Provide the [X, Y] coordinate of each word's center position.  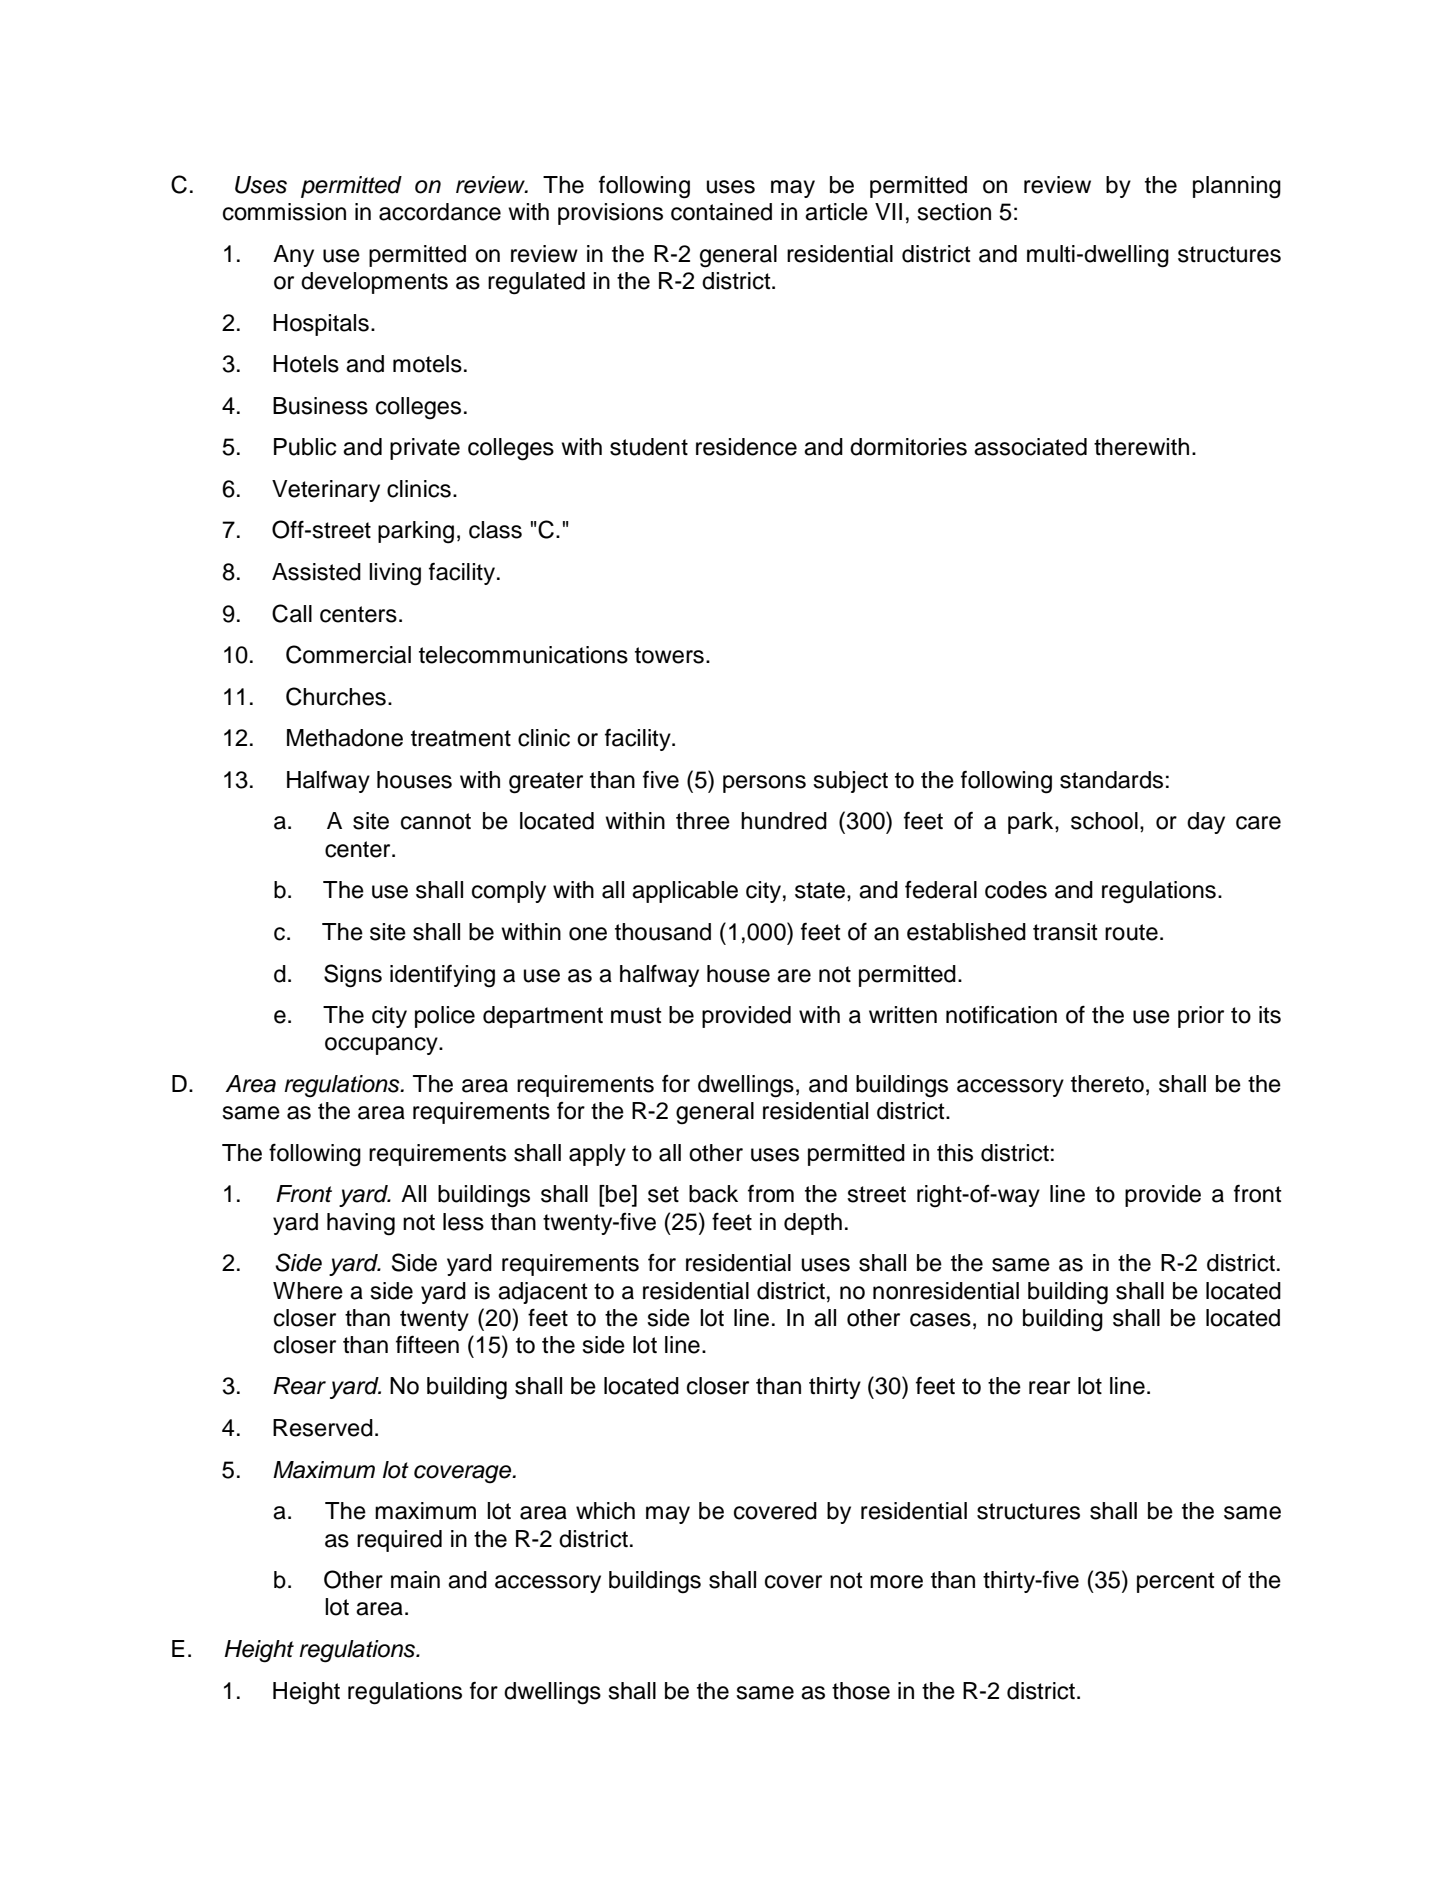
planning [1237, 187]
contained [721, 212]
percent [1176, 1582]
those [861, 1691]
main [415, 1580]
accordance [440, 212]
